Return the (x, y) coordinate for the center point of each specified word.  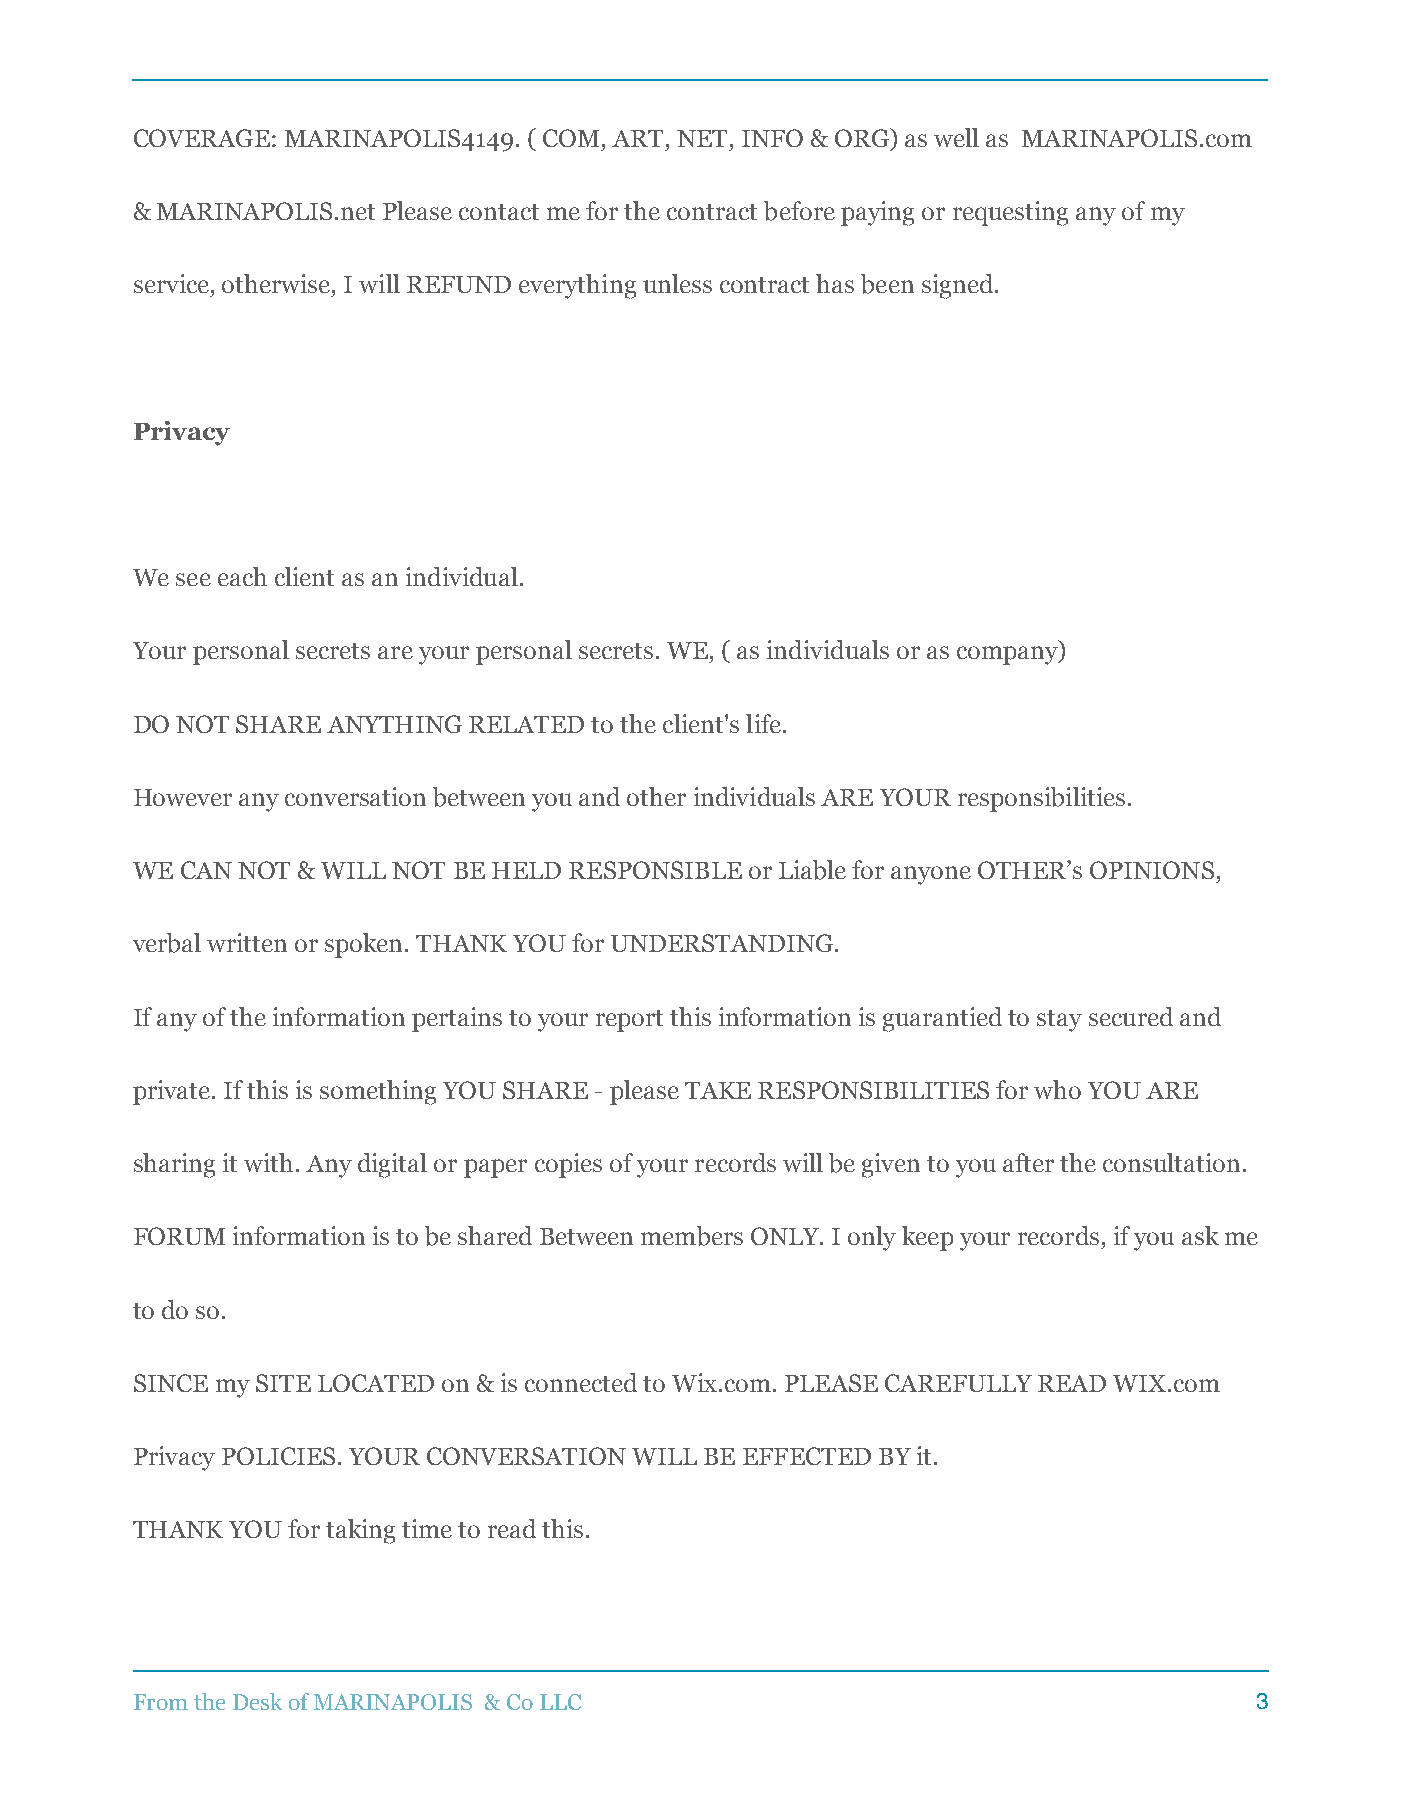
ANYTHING (394, 724)
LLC (560, 1702)
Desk (257, 1701)
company (1008, 655)
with (268, 1162)
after (1028, 1162)
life (763, 723)
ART (639, 138)
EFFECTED (807, 1456)
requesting (1010, 213)
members (692, 1236)
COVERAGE (202, 138)
